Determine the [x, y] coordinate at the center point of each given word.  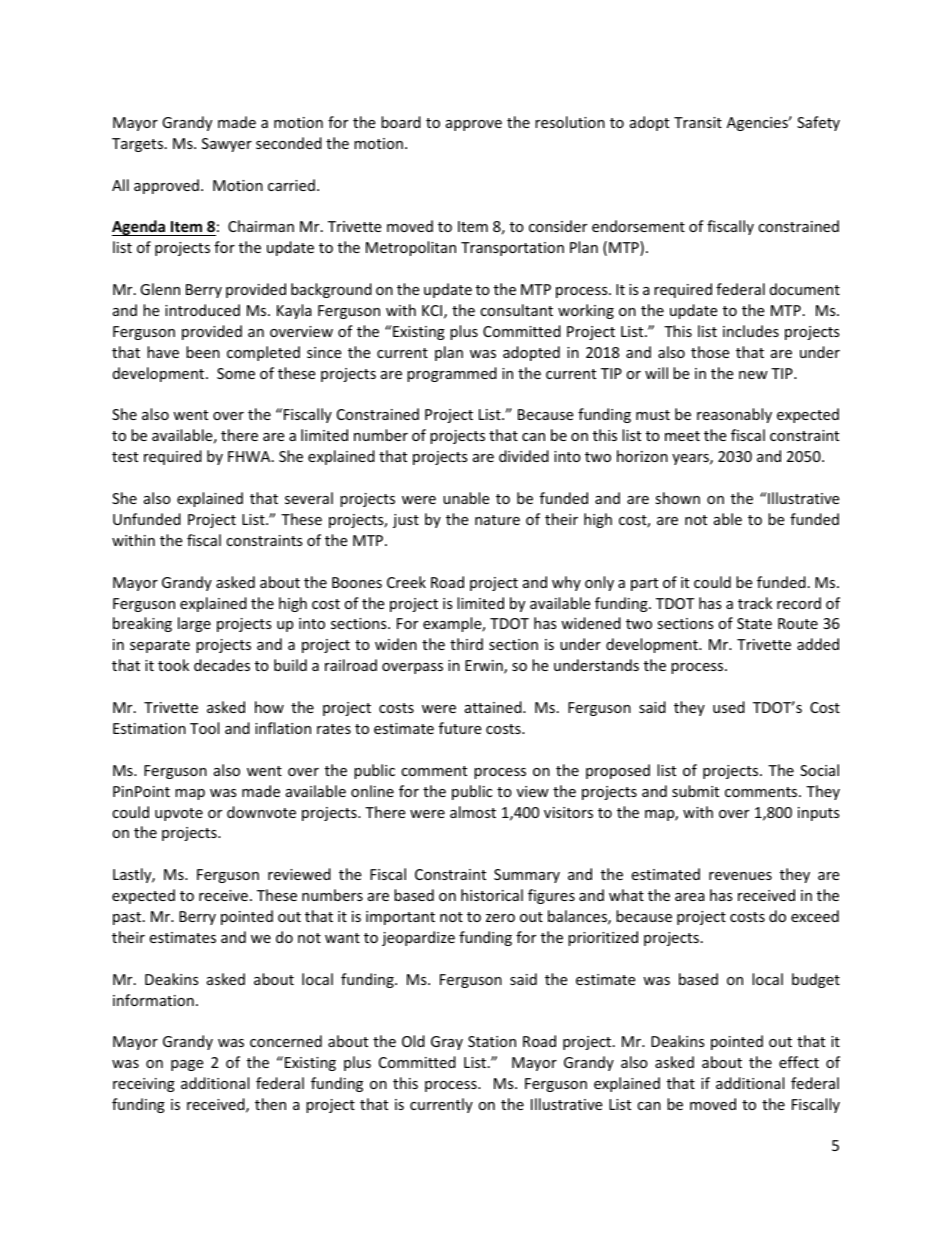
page [187, 1065]
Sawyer [227, 145]
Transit [698, 122]
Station [492, 1041]
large [194, 624]
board [401, 122]
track [755, 603]
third [466, 644]
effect [799, 1062]
